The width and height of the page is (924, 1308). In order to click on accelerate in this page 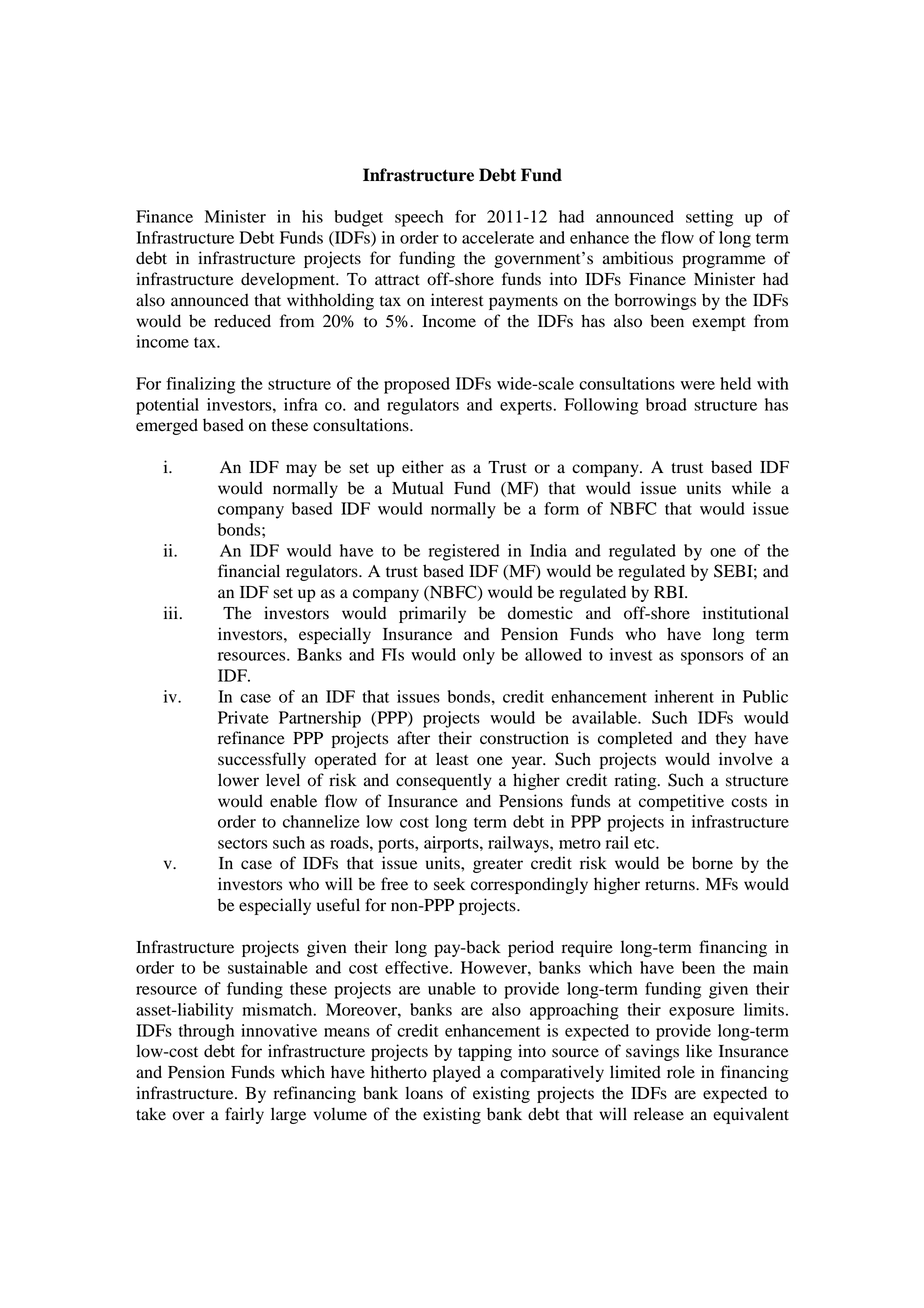, I will do `click(498, 237)`.
